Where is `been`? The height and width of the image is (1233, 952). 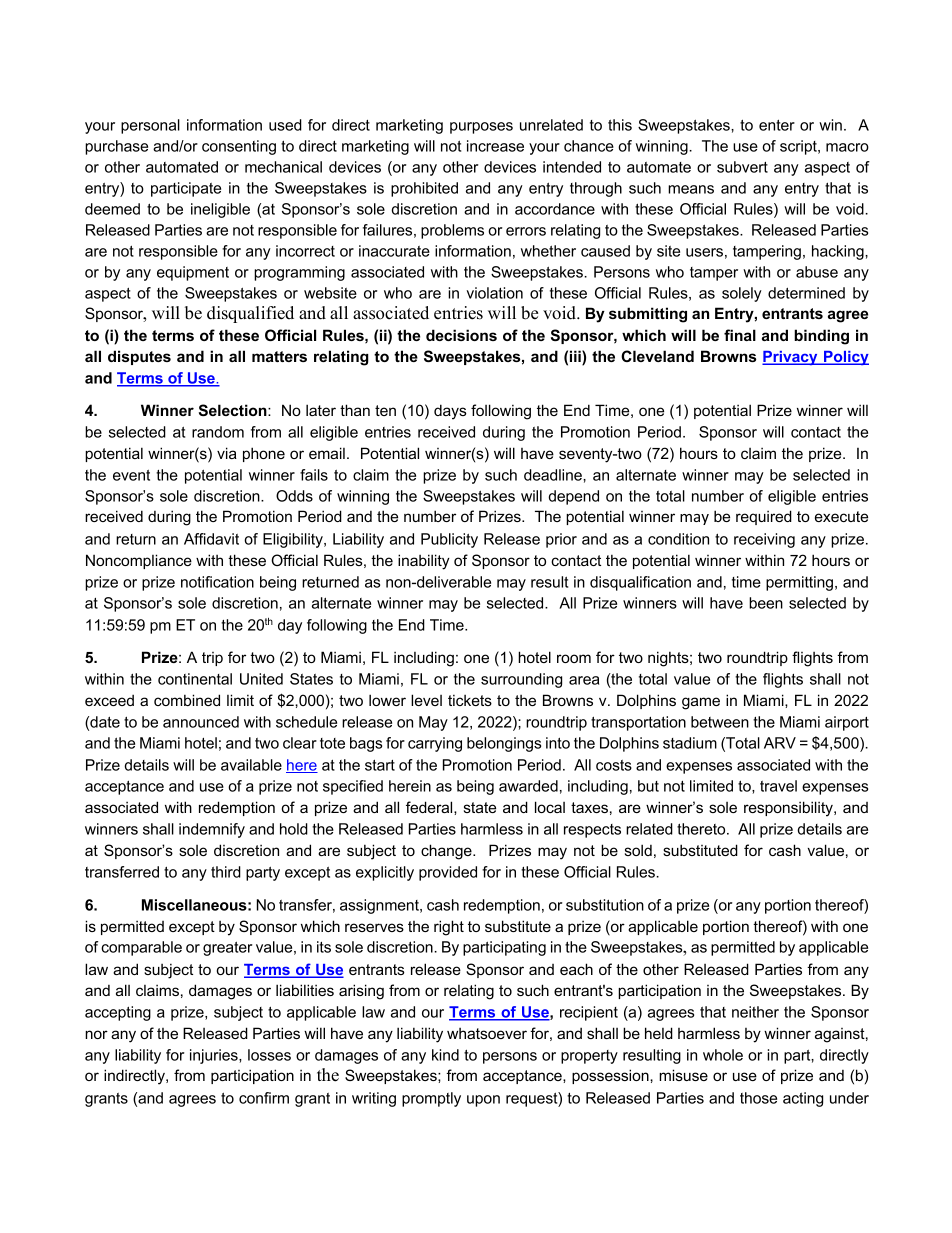 been is located at coordinates (766, 603).
